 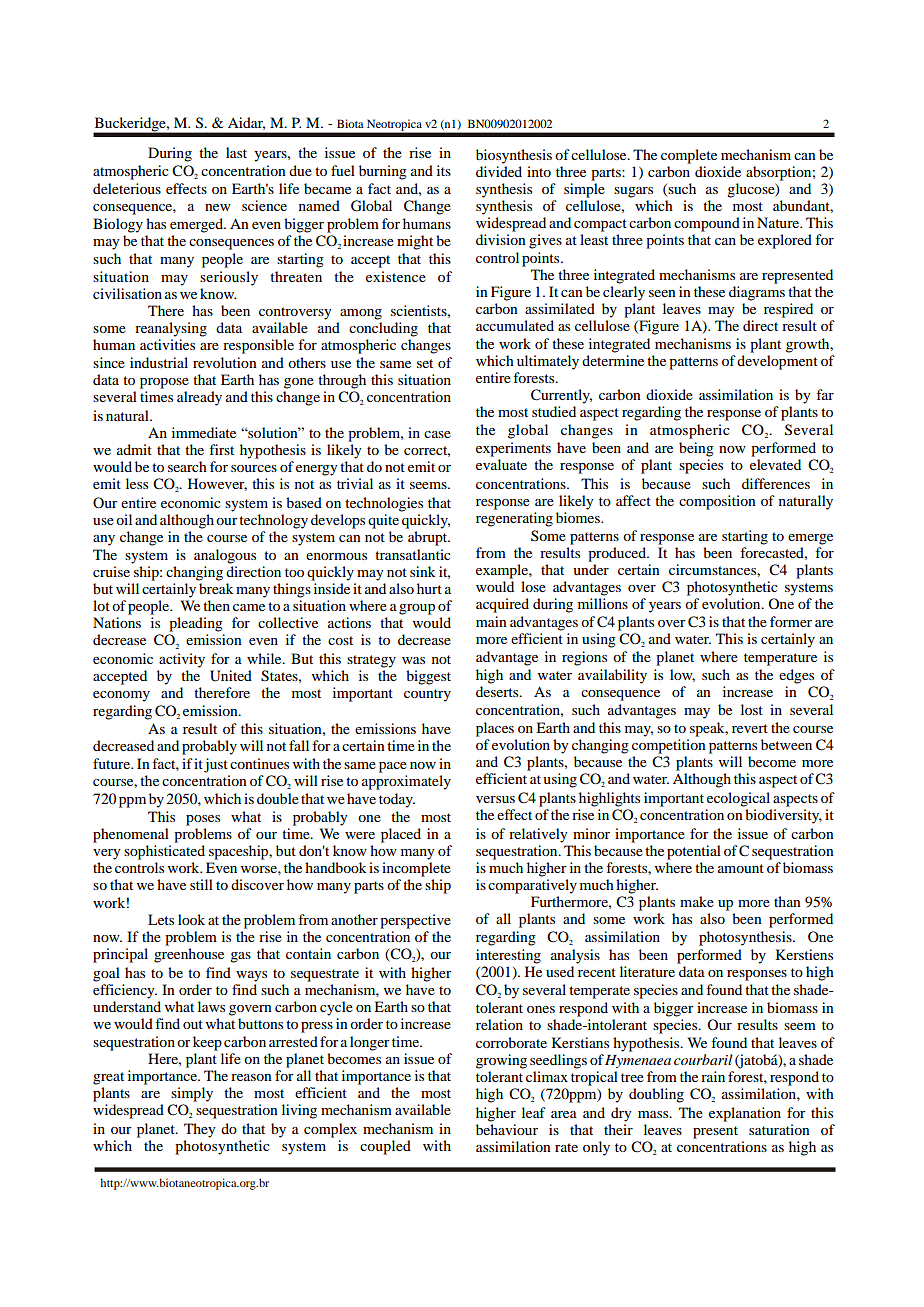 I want to click on main, so click(x=491, y=621).
